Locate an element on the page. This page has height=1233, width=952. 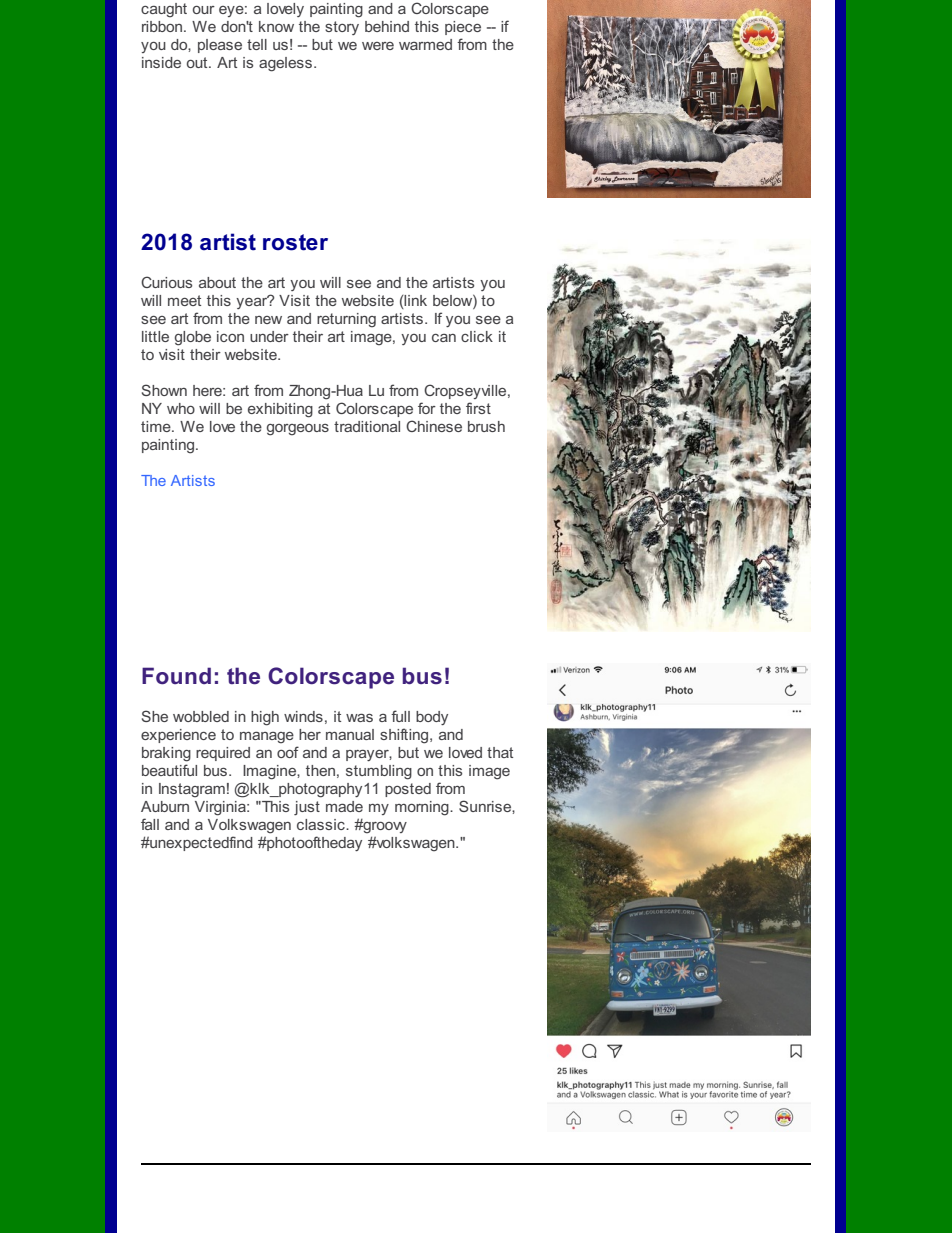
returning is located at coordinates (346, 320).
